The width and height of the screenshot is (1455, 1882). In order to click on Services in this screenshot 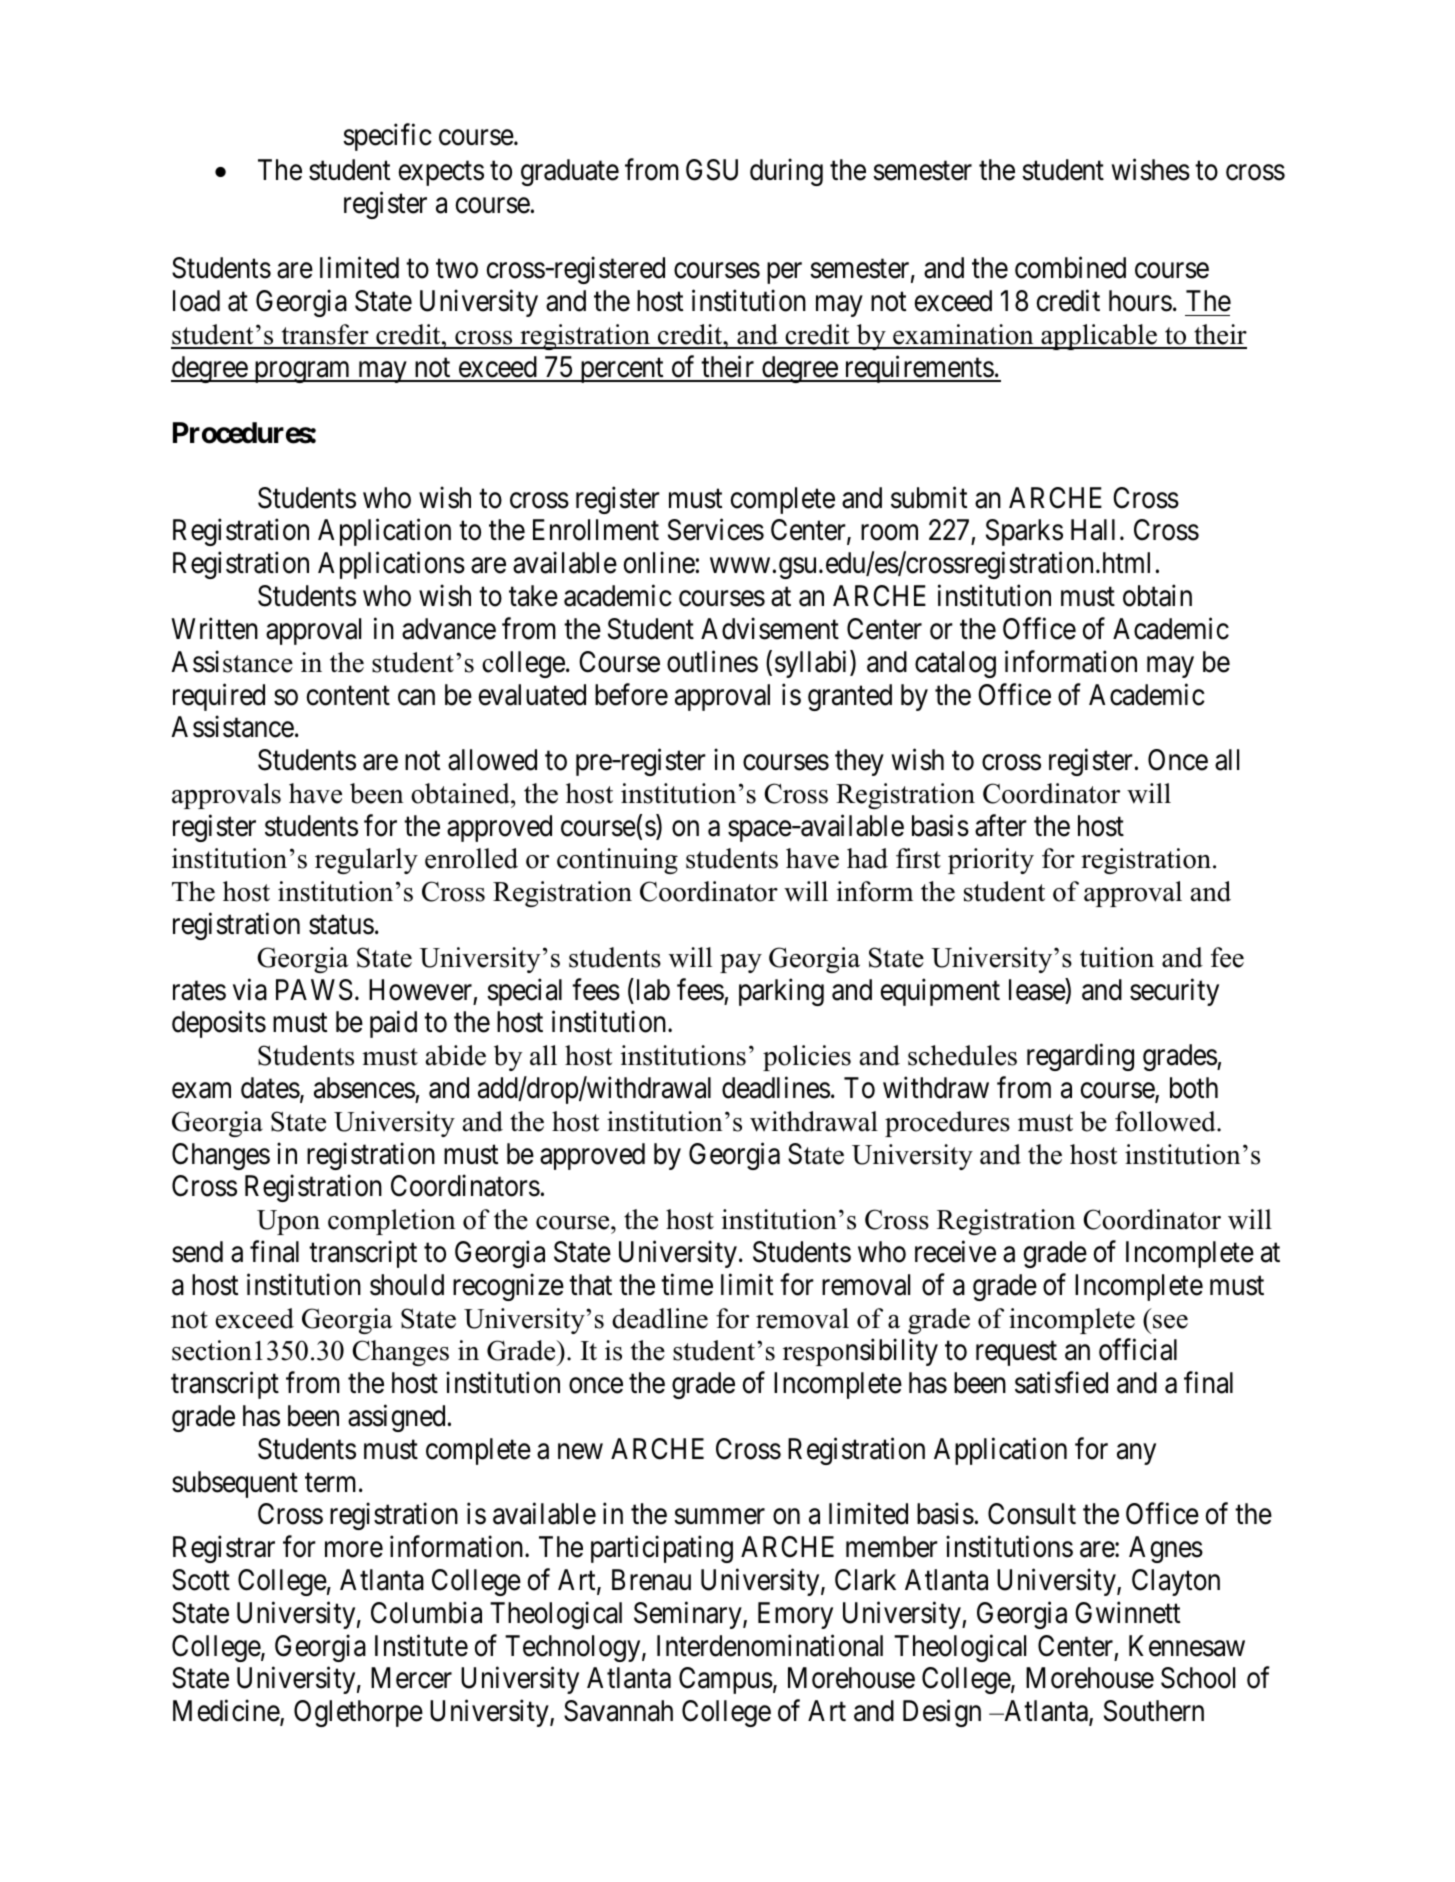, I will do `click(716, 530)`.
